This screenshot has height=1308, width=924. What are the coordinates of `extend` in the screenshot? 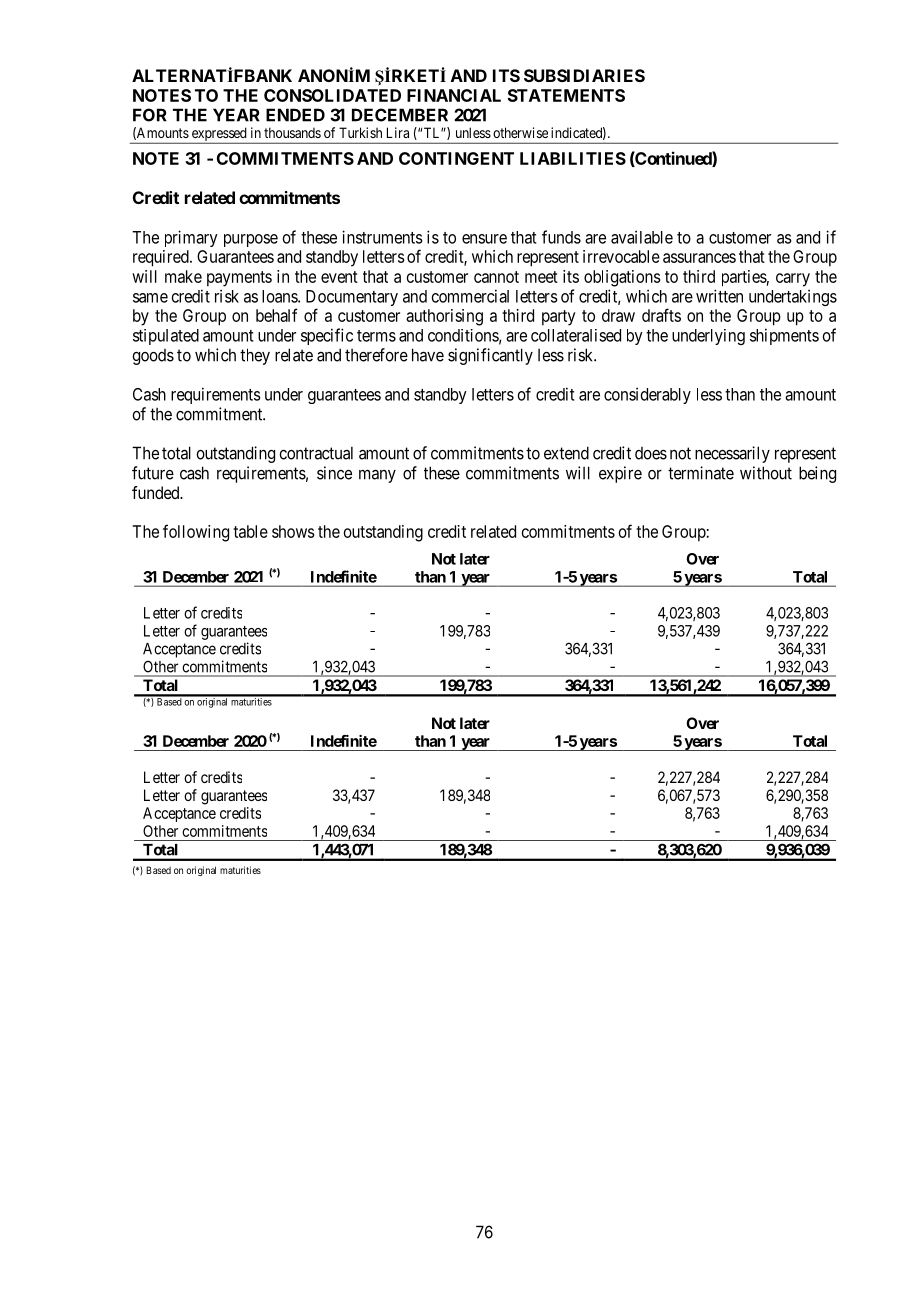 It's located at (566, 453).
